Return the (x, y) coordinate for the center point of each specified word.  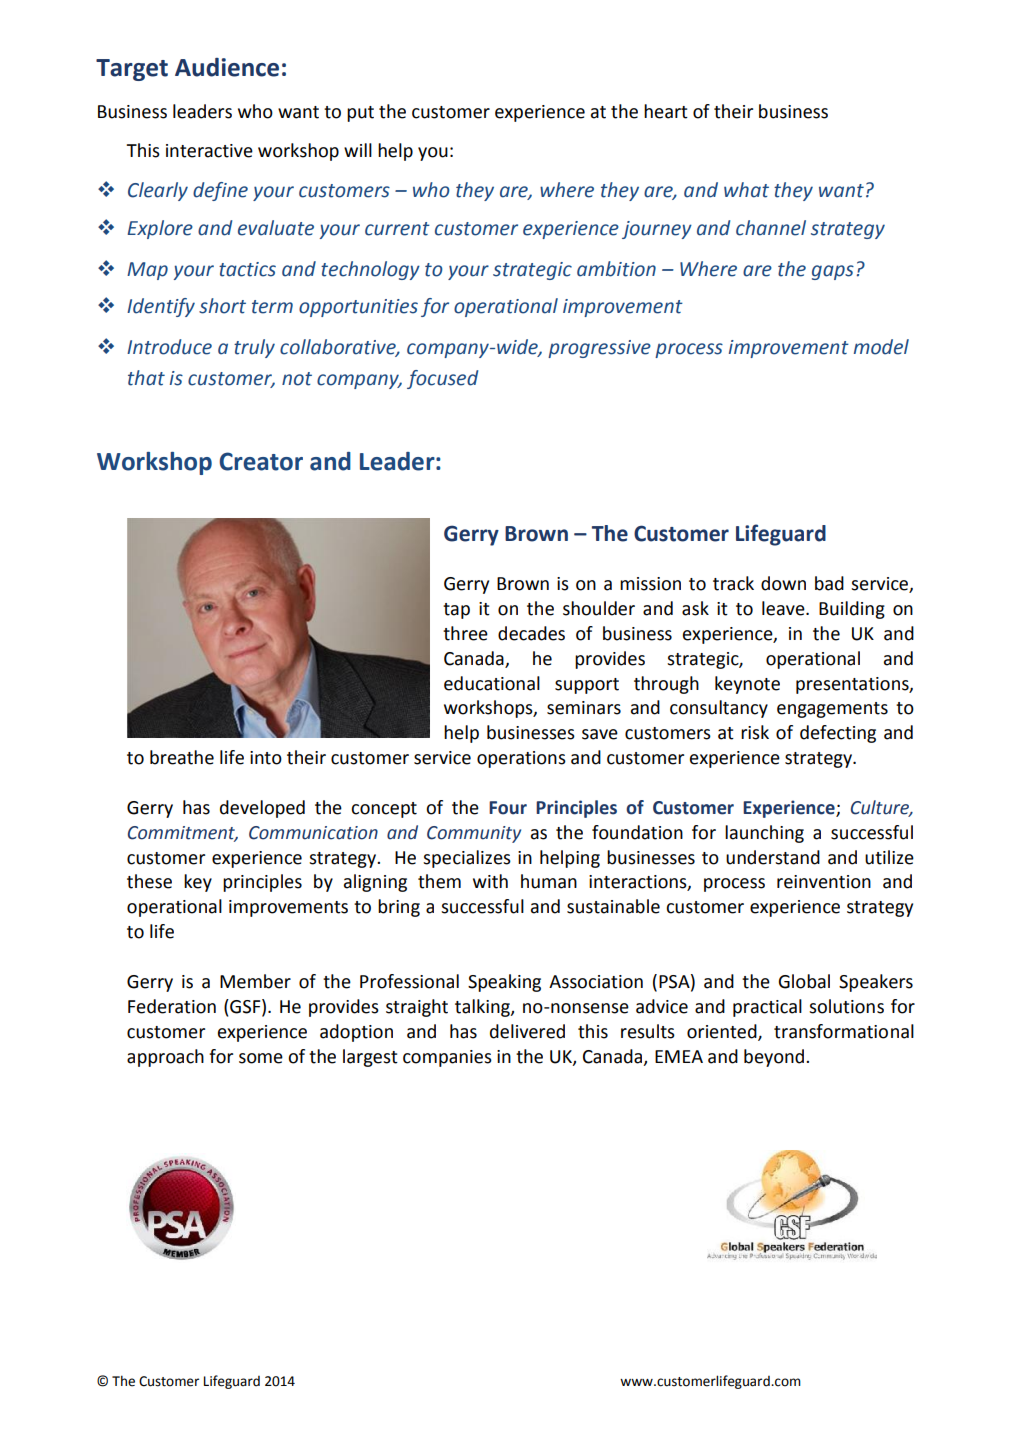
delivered (527, 1031)
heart (666, 111)
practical (767, 1008)
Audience (227, 67)
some (261, 1058)
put (360, 114)
